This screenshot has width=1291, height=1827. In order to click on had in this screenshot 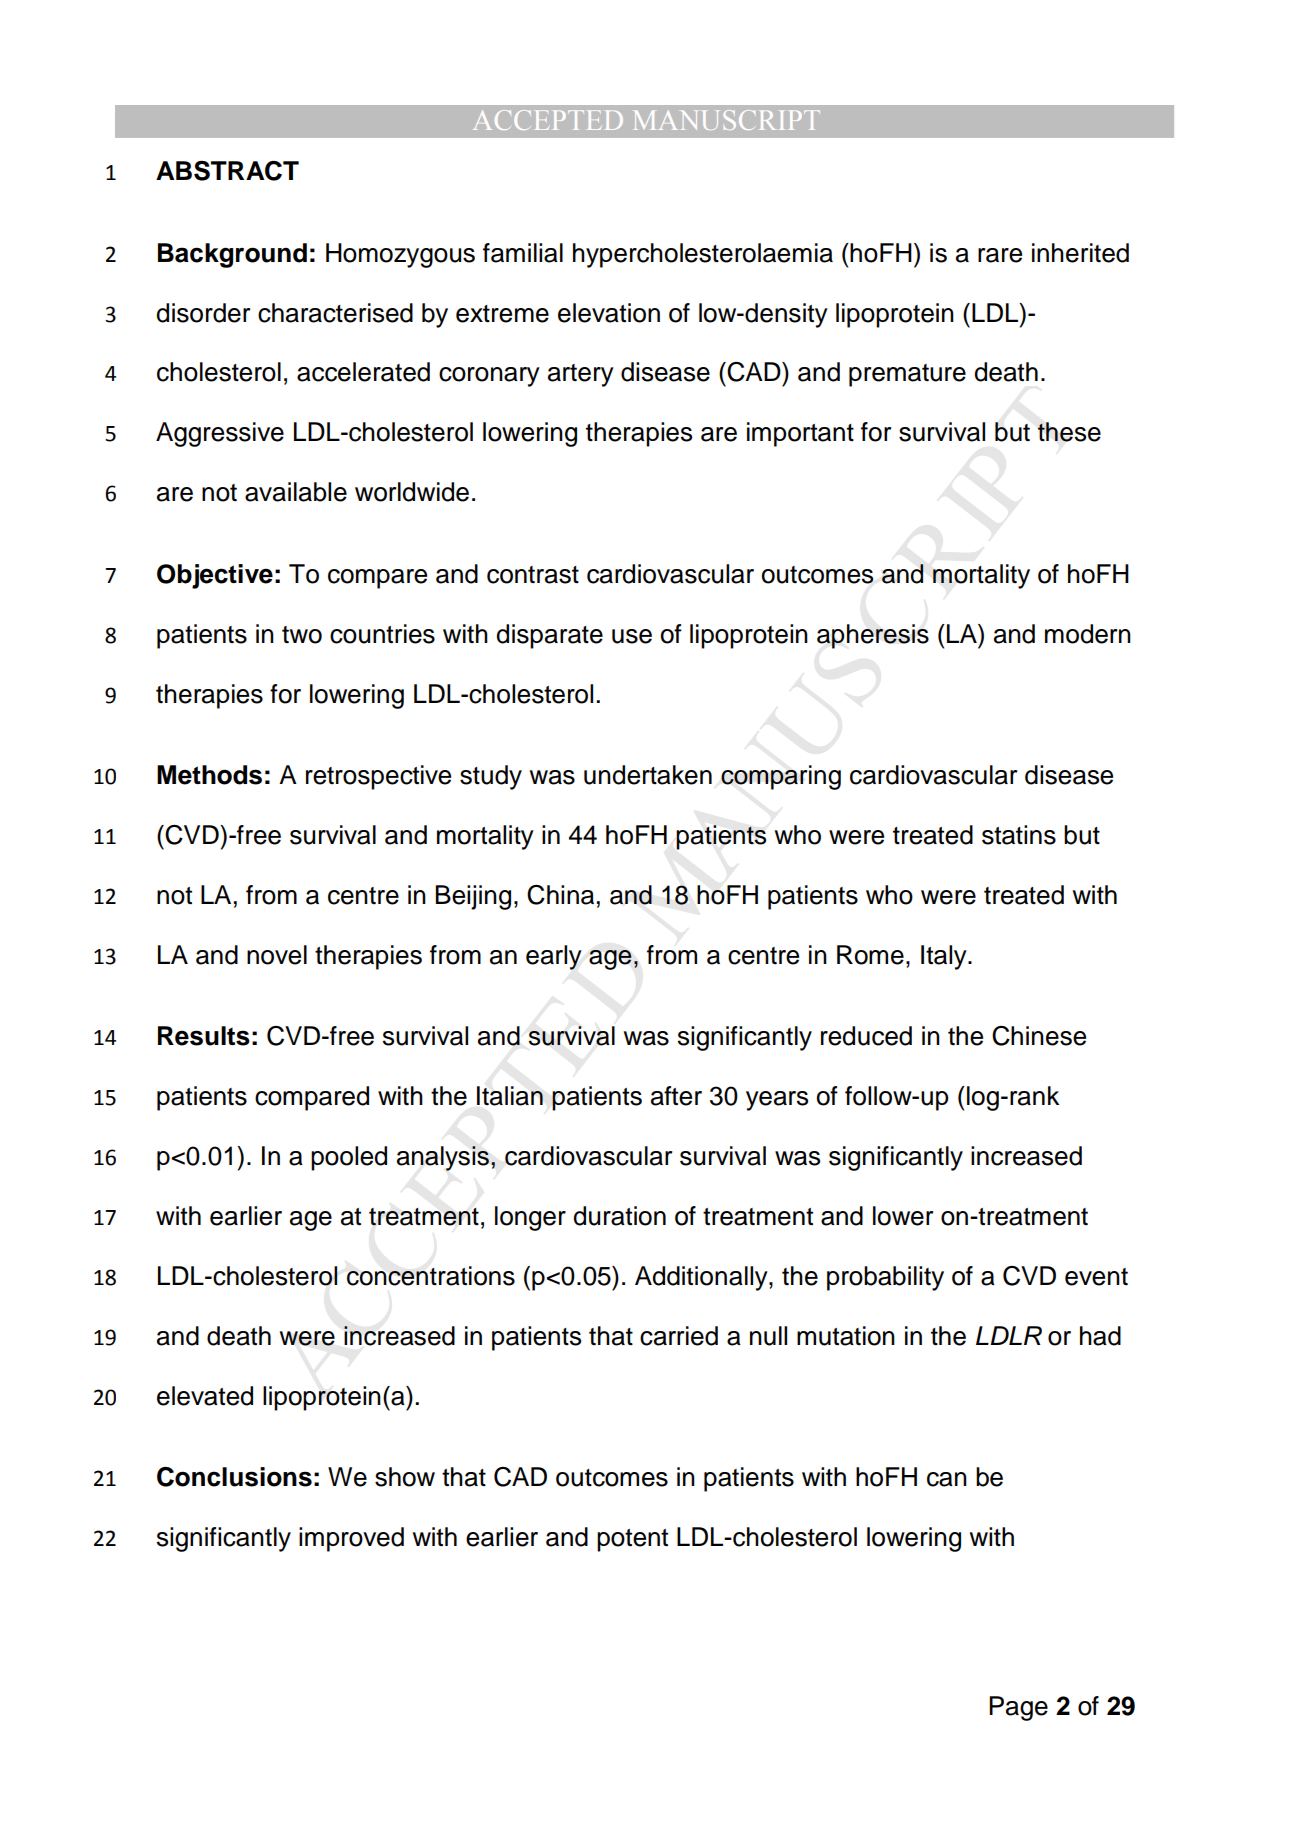, I will do `click(1100, 1336)`.
